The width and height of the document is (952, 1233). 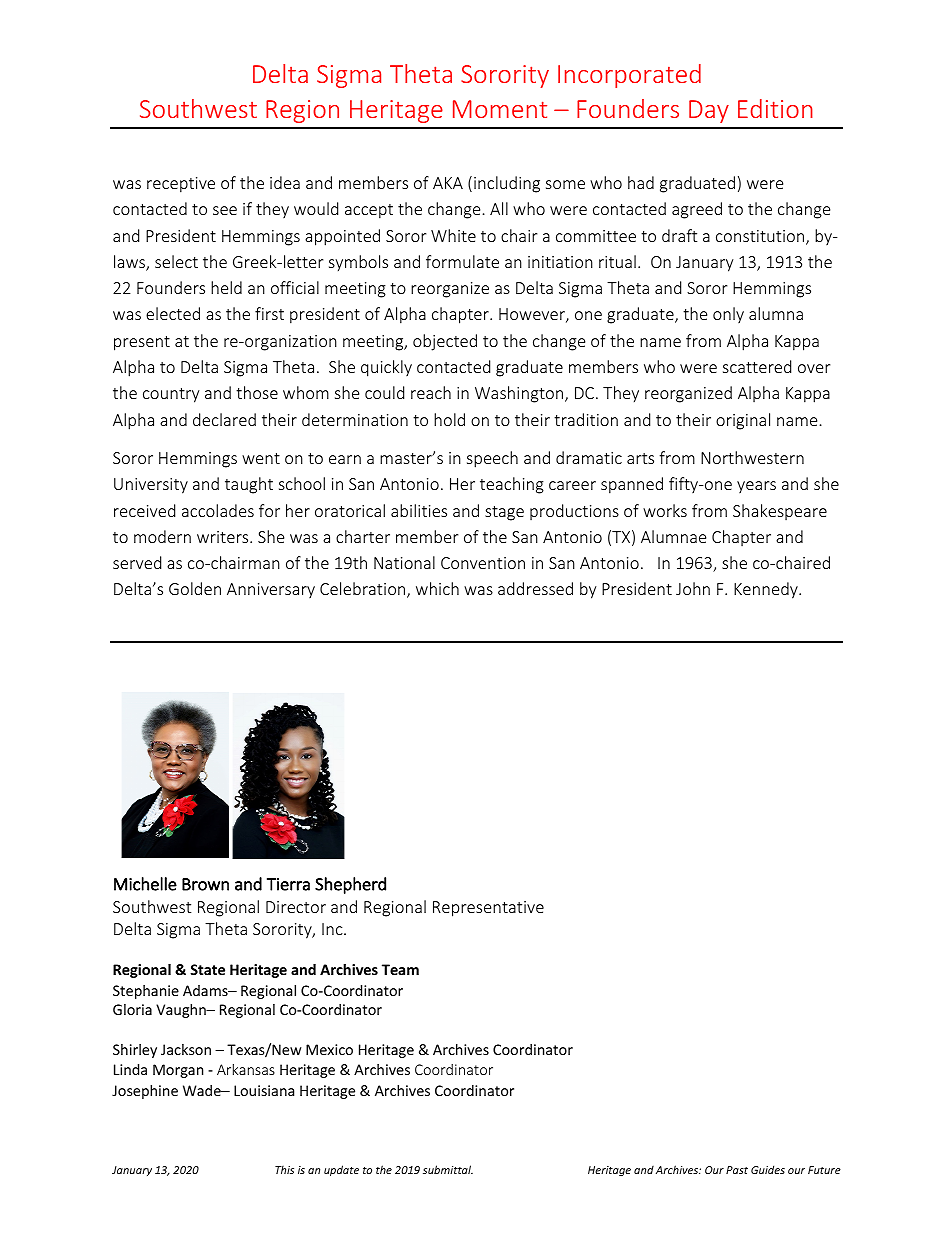 What do you see at coordinates (767, 590) in the document?
I see `Kennedy` at bounding box center [767, 590].
